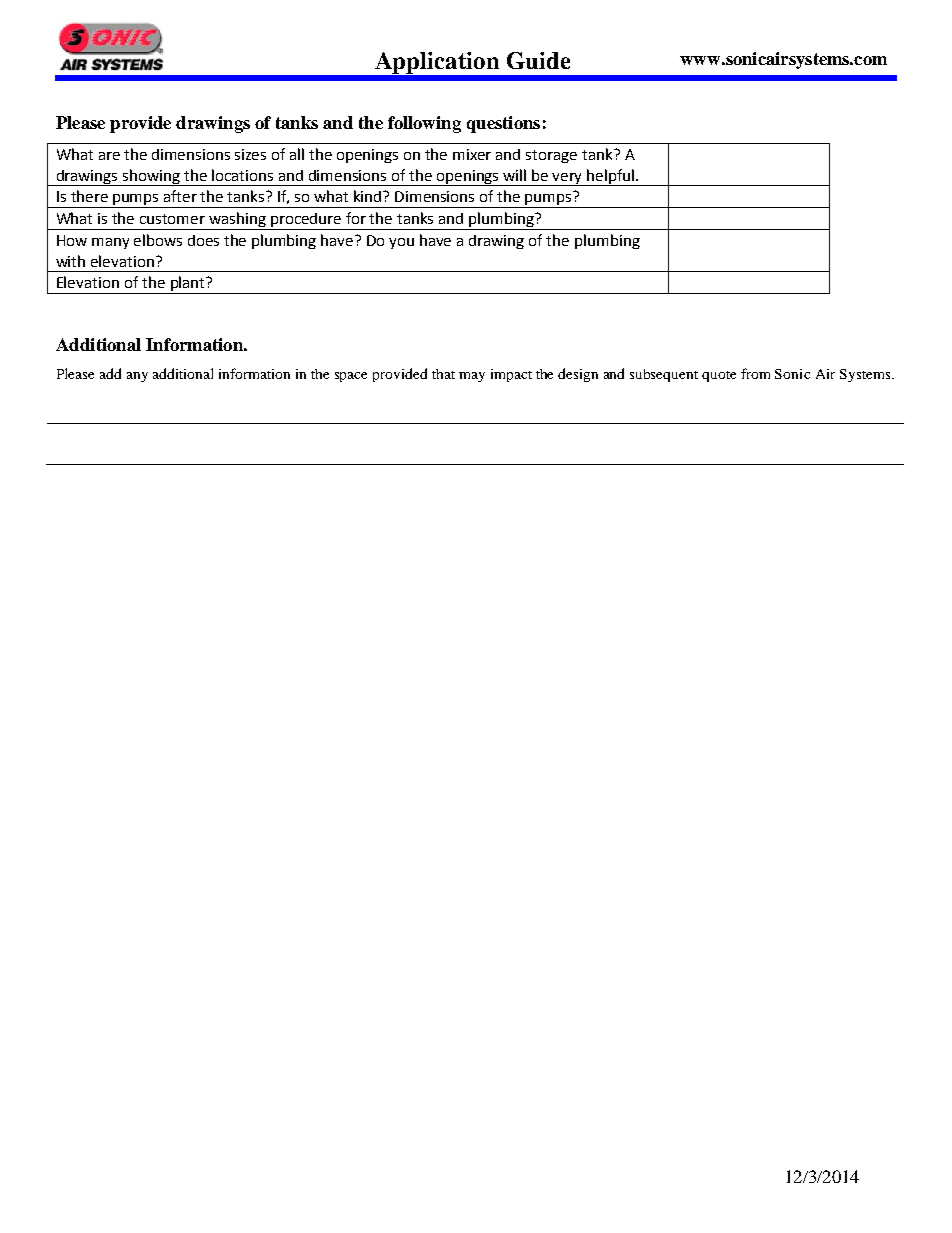 The height and width of the image is (1233, 952). I want to click on subsequent, so click(664, 375).
